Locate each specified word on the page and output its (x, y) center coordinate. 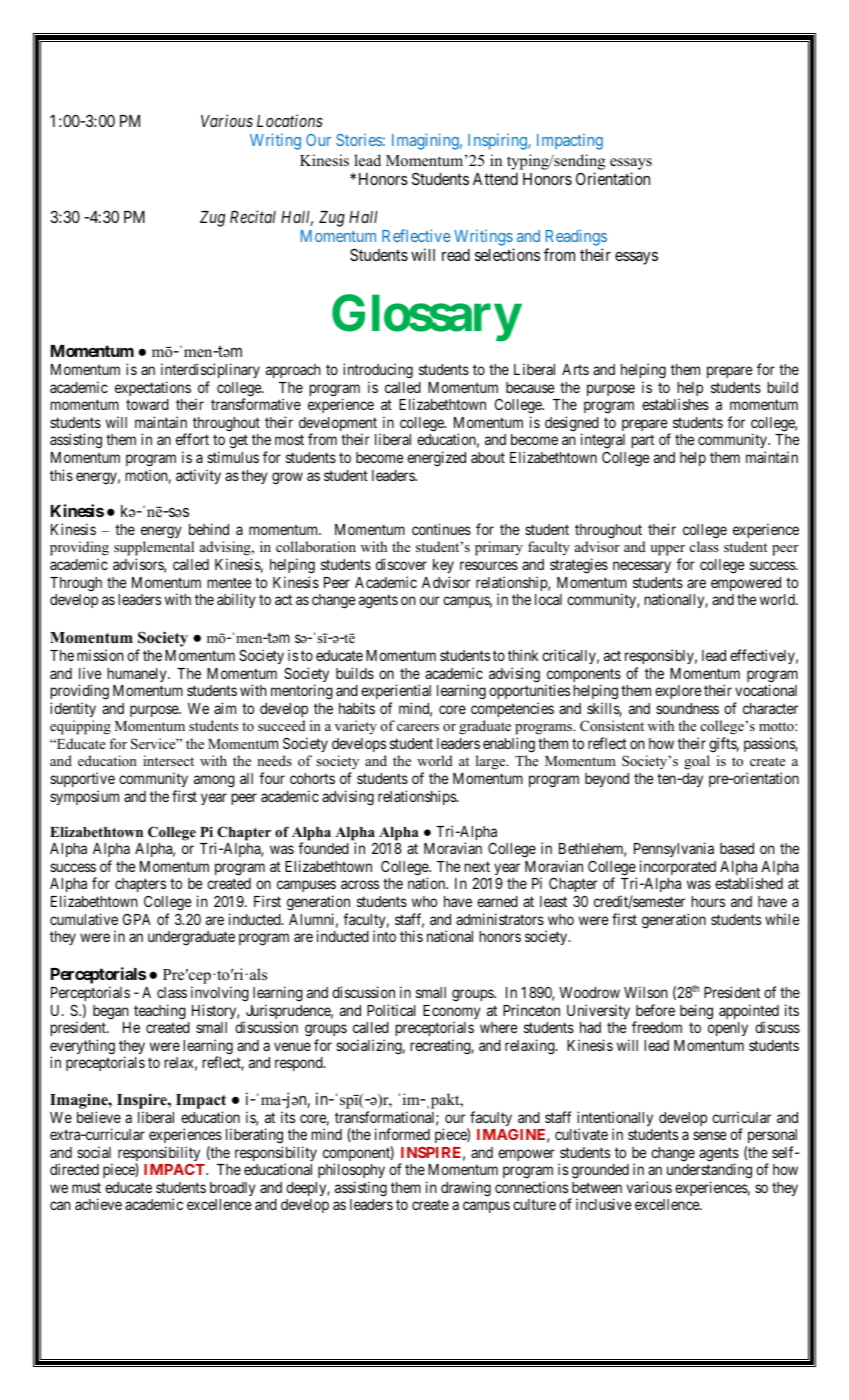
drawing (466, 1189)
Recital (253, 216)
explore (678, 692)
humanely (138, 675)
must (86, 1187)
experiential (396, 691)
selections (507, 254)
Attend (495, 179)
